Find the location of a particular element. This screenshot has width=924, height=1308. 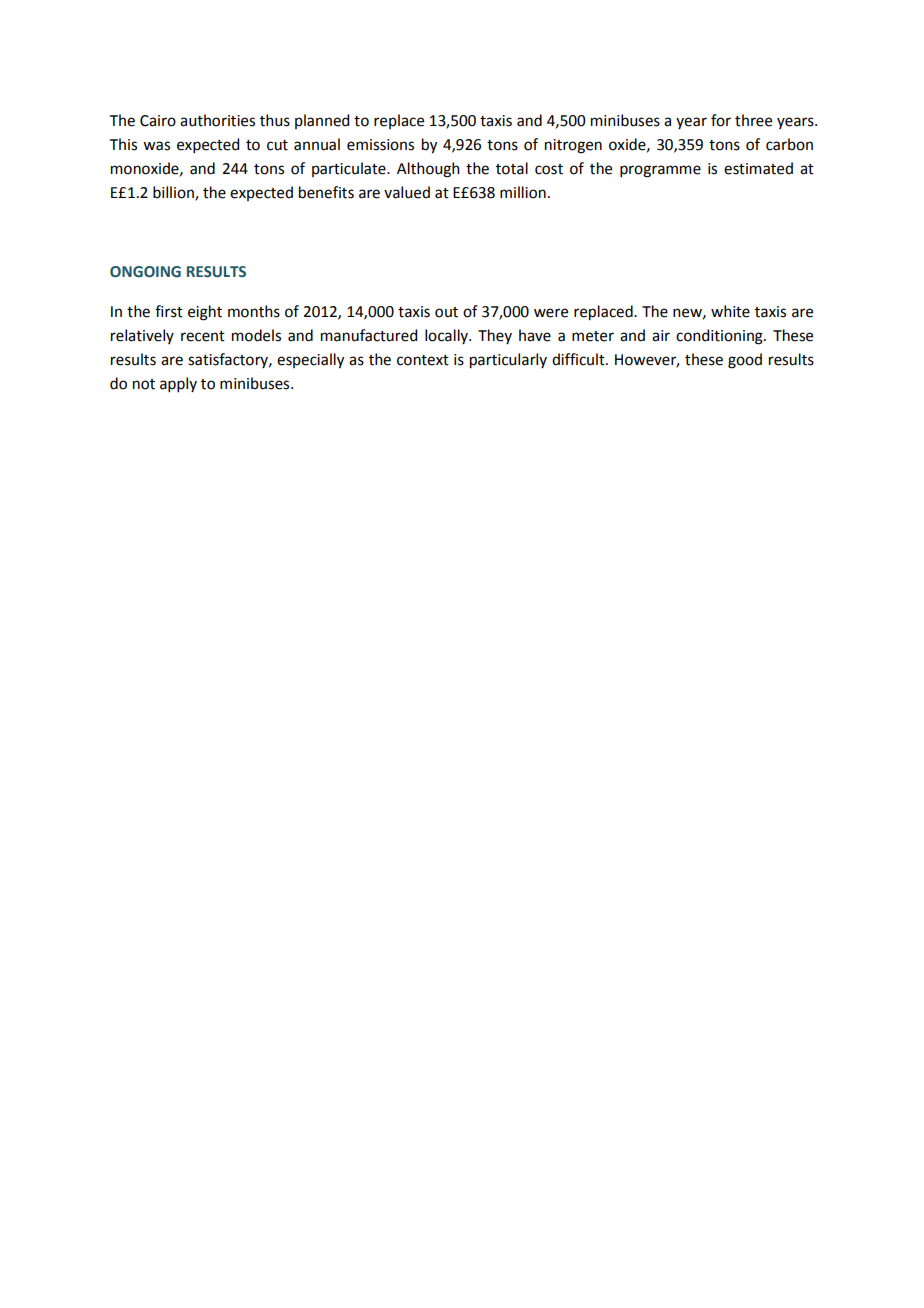

out is located at coordinates (446, 312).
